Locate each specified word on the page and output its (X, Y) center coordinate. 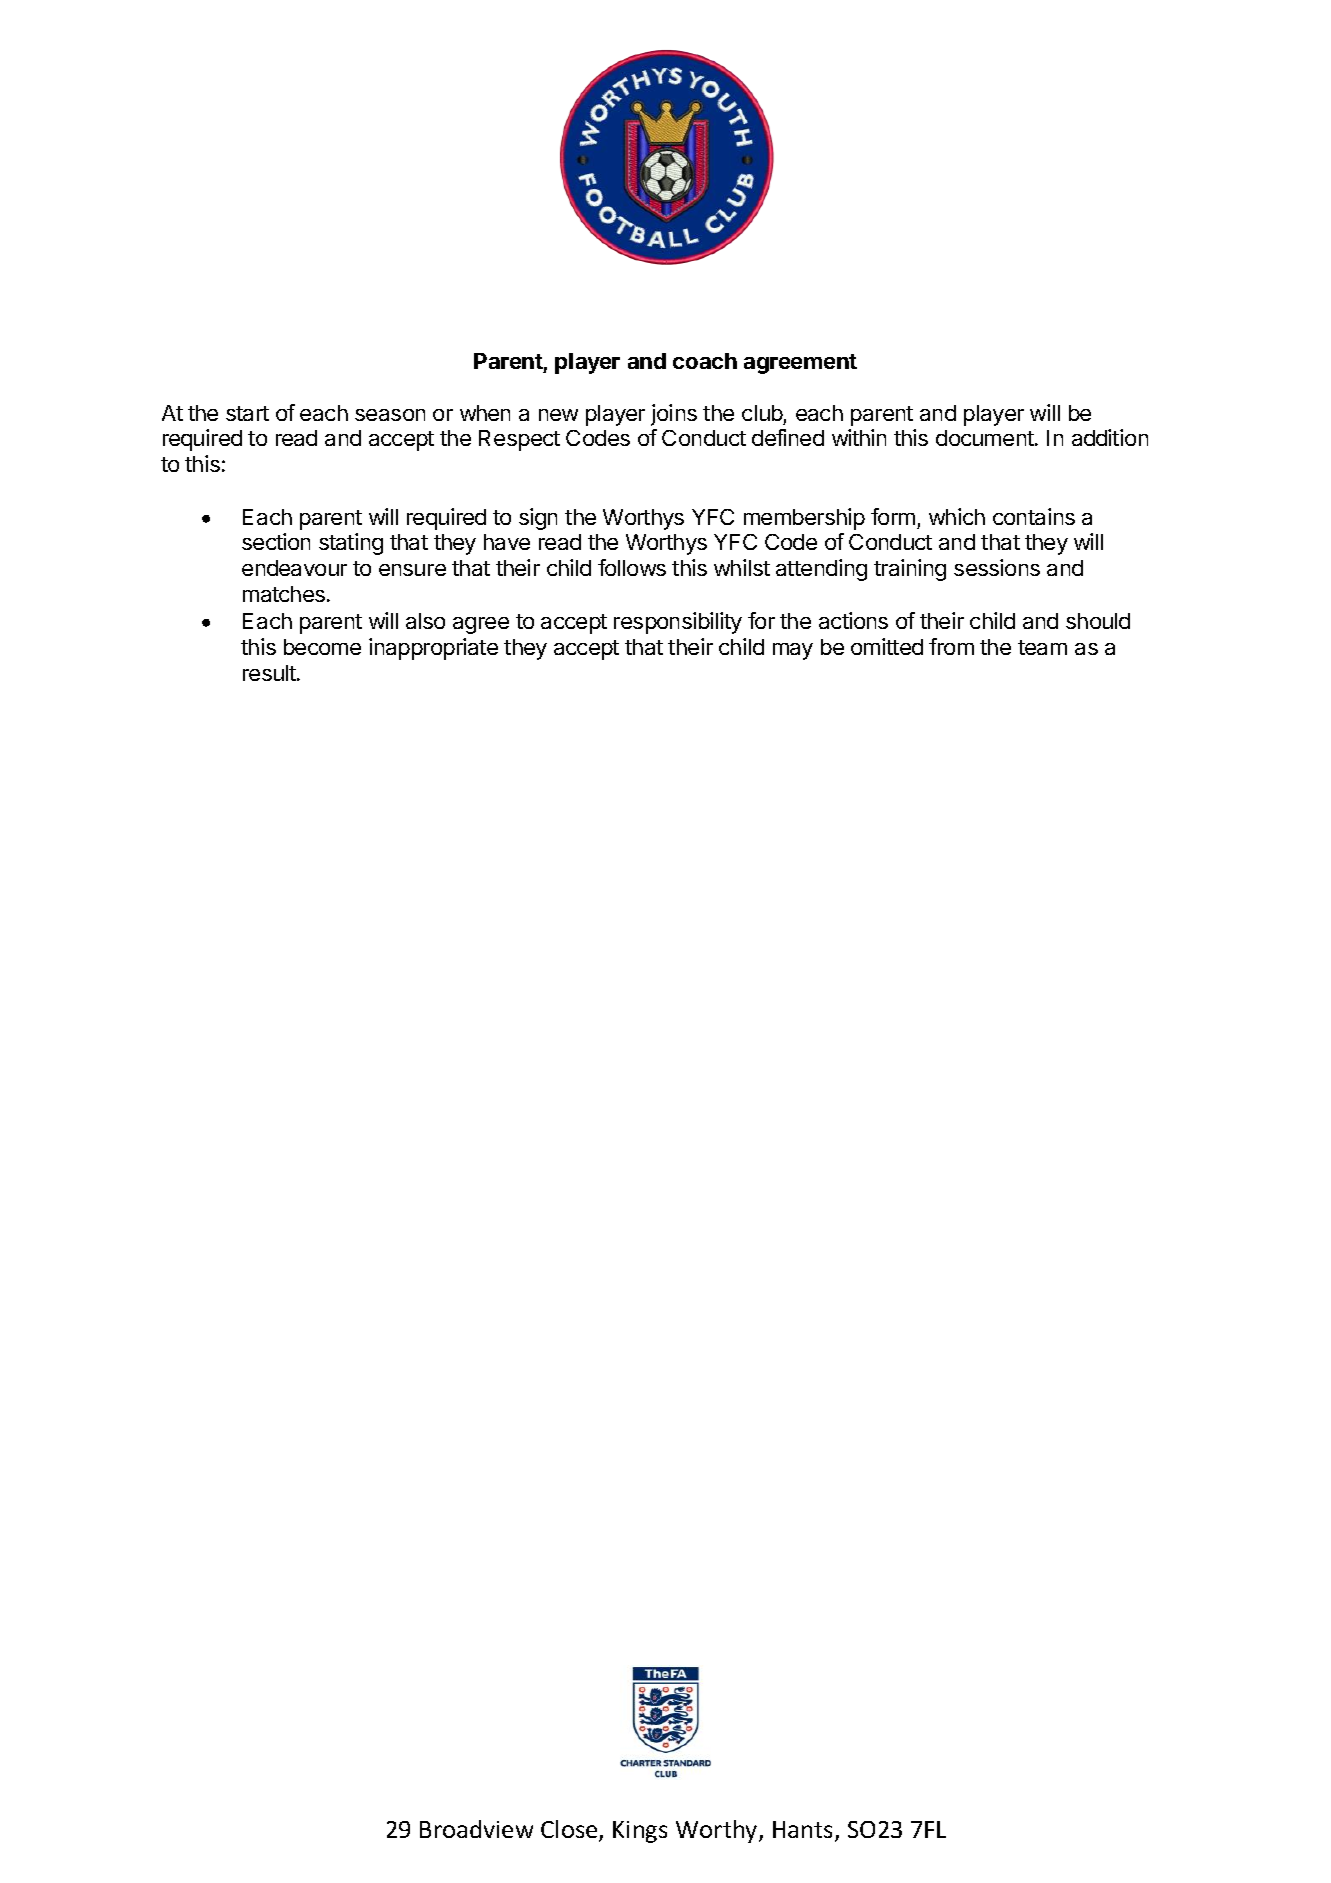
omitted (887, 646)
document (986, 438)
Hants (804, 1831)
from (951, 646)
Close (570, 1830)
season (390, 415)
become (322, 647)
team (1042, 647)
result (270, 673)
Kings (640, 1832)
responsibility (678, 623)
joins (674, 415)
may (793, 651)
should (1098, 621)
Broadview (476, 1829)
